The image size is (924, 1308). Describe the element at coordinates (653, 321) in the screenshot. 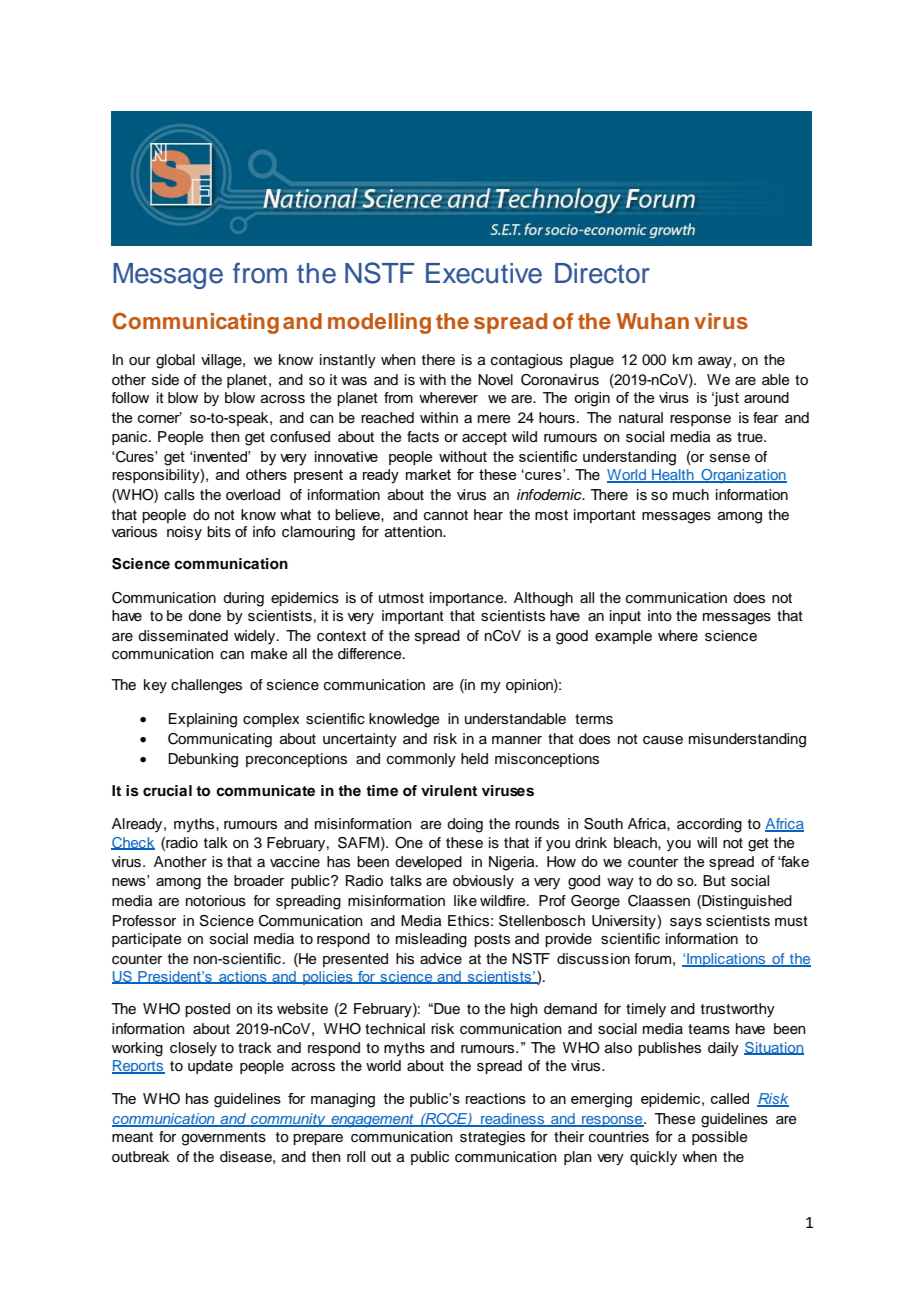

I see `Wuhan` at that location.
